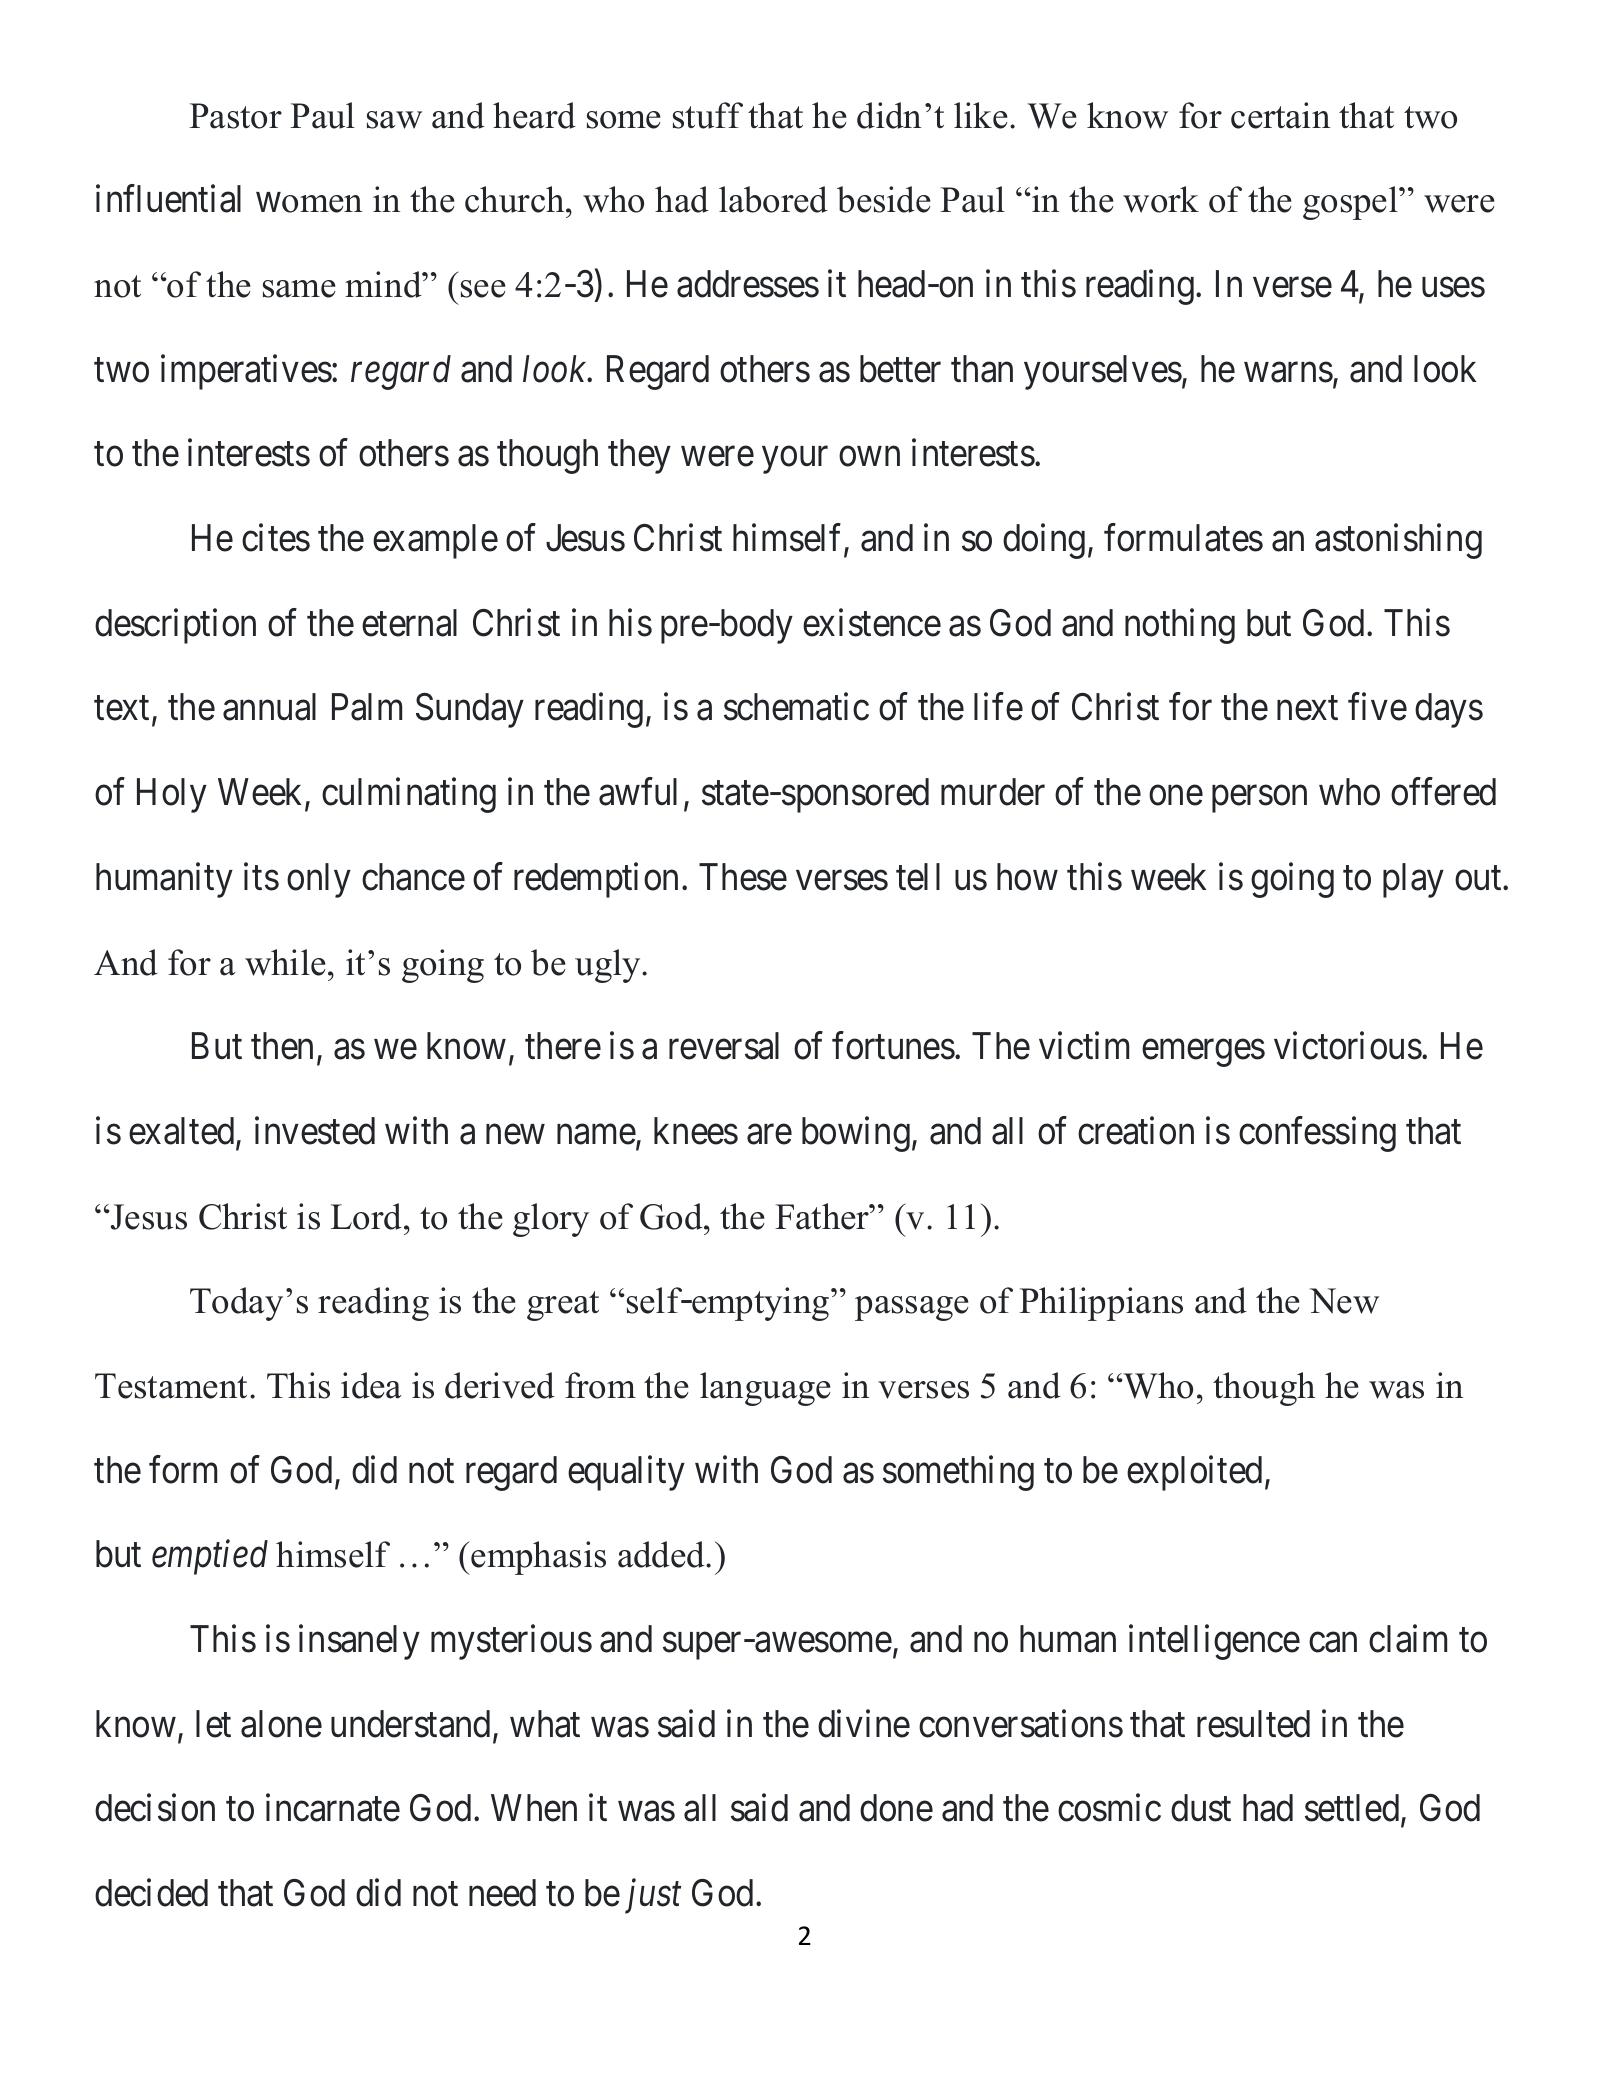 Image resolution: width=1609 pixels, height=2083 pixels. I want to click on labored, so click(773, 199).
